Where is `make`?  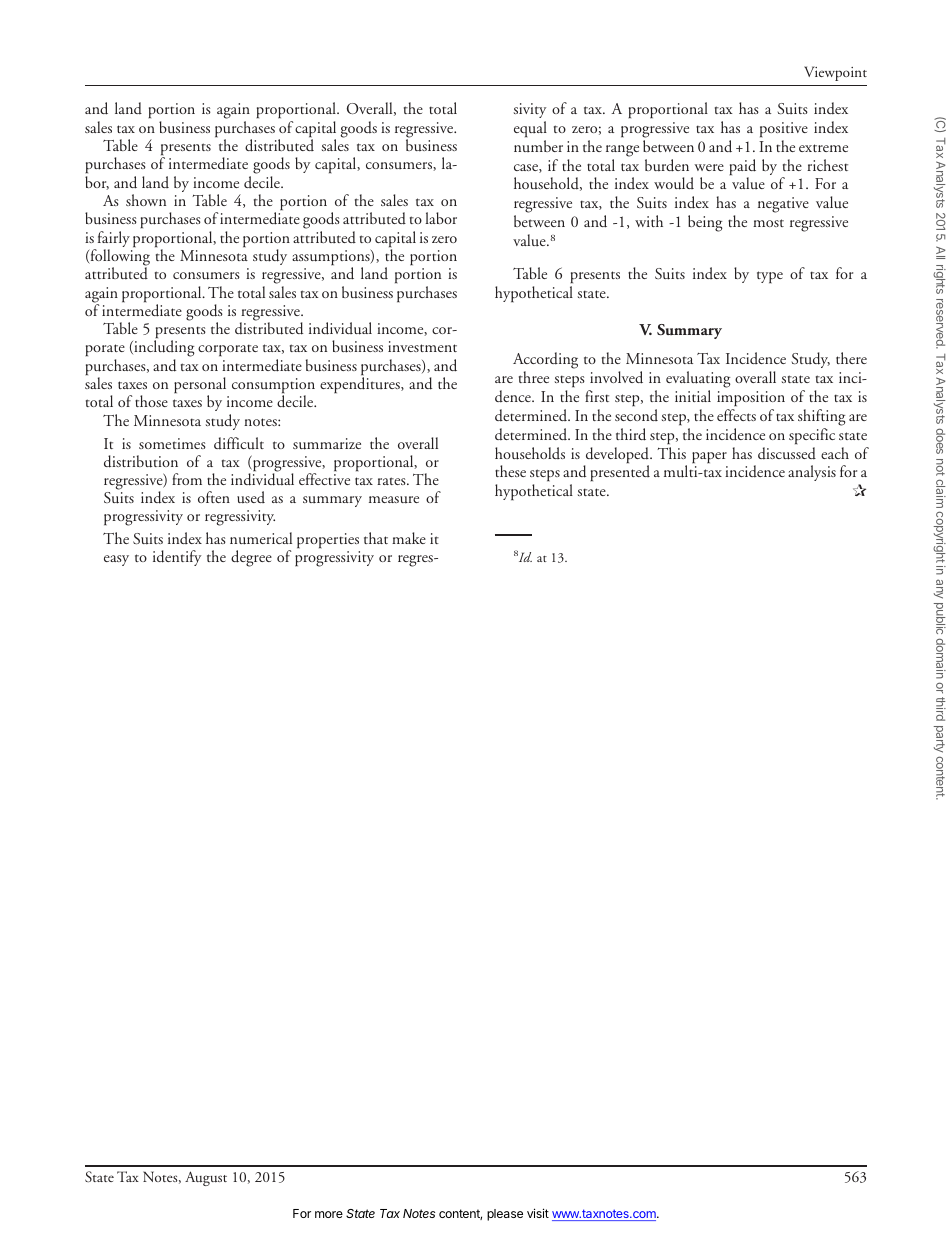 make is located at coordinates (409, 538).
